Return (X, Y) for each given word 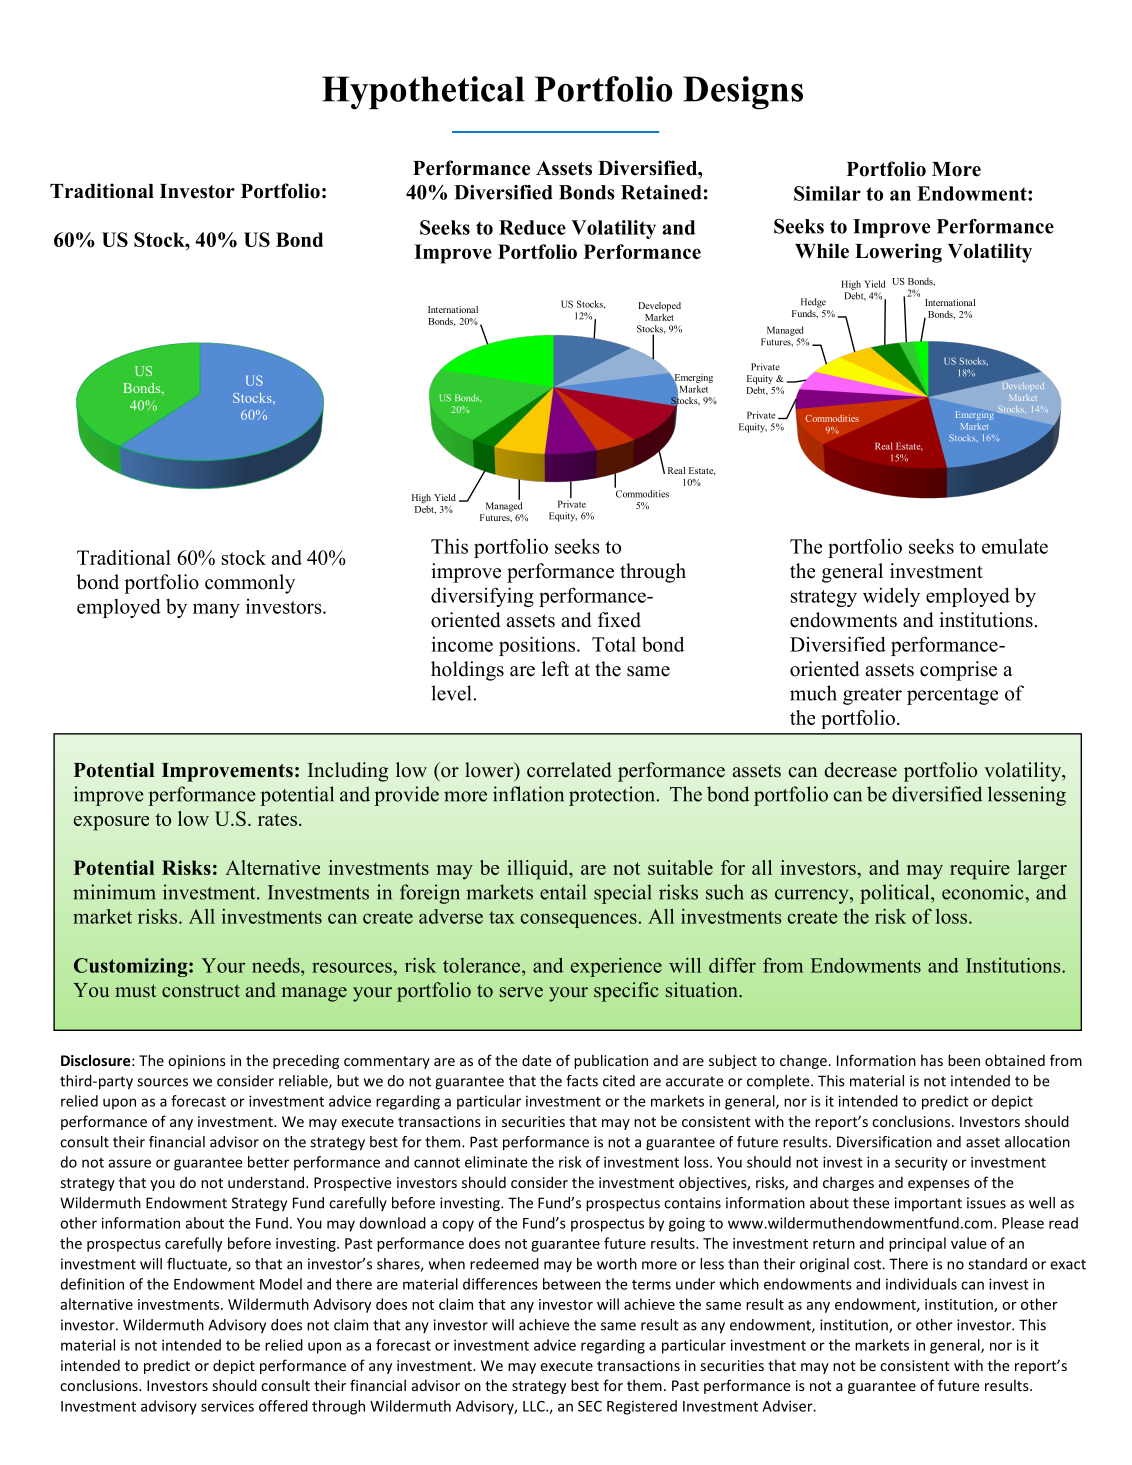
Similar (827, 193)
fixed (619, 620)
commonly (250, 584)
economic (984, 892)
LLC (535, 1406)
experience (616, 967)
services (227, 1406)
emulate (1015, 546)
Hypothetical (423, 93)
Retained (661, 192)
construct (201, 991)
